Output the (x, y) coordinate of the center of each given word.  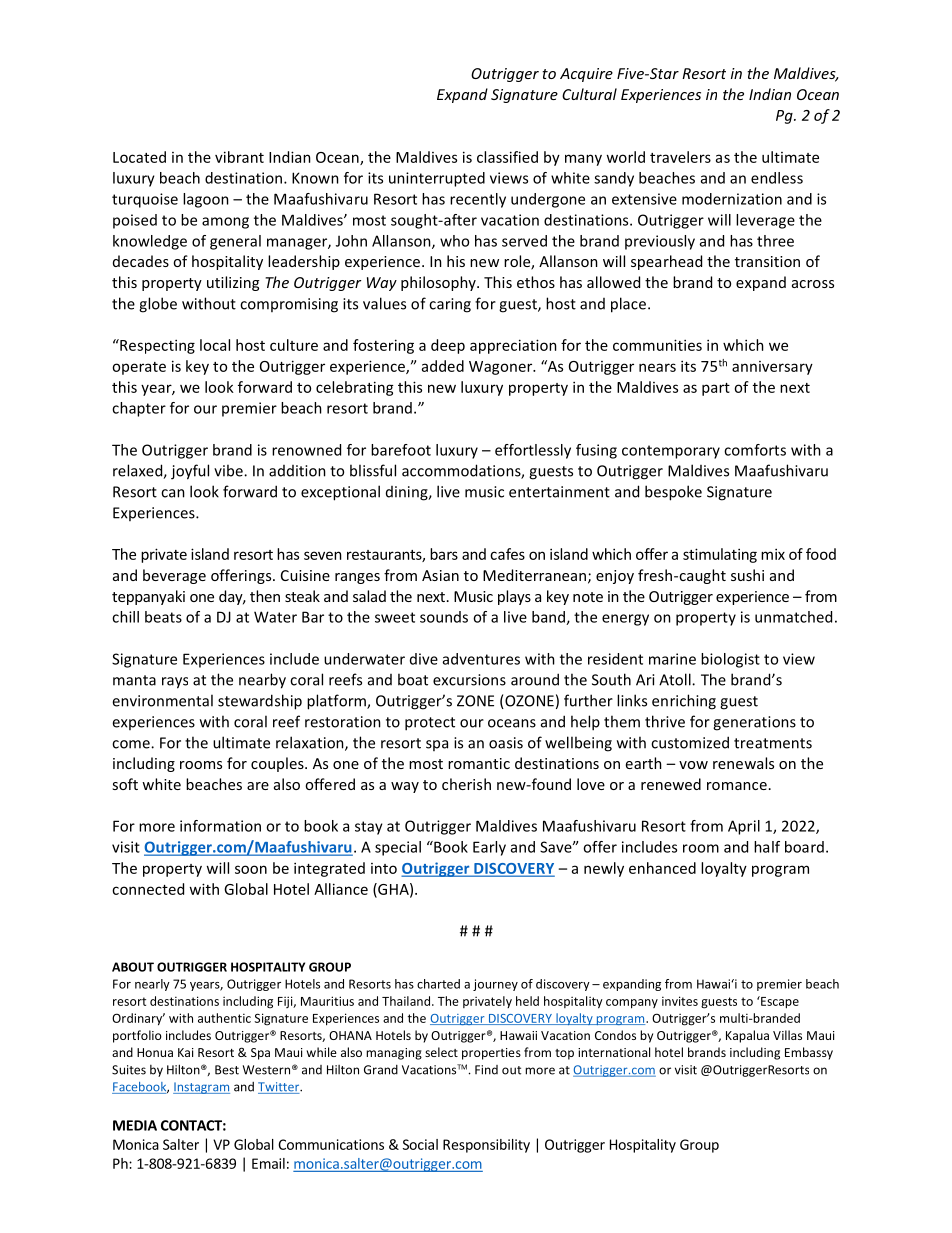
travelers (680, 157)
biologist (730, 660)
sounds (444, 617)
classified (507, 157)
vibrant (239, 157)
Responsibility (486, 1146)
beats (163, 617)
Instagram (201, 1088)
